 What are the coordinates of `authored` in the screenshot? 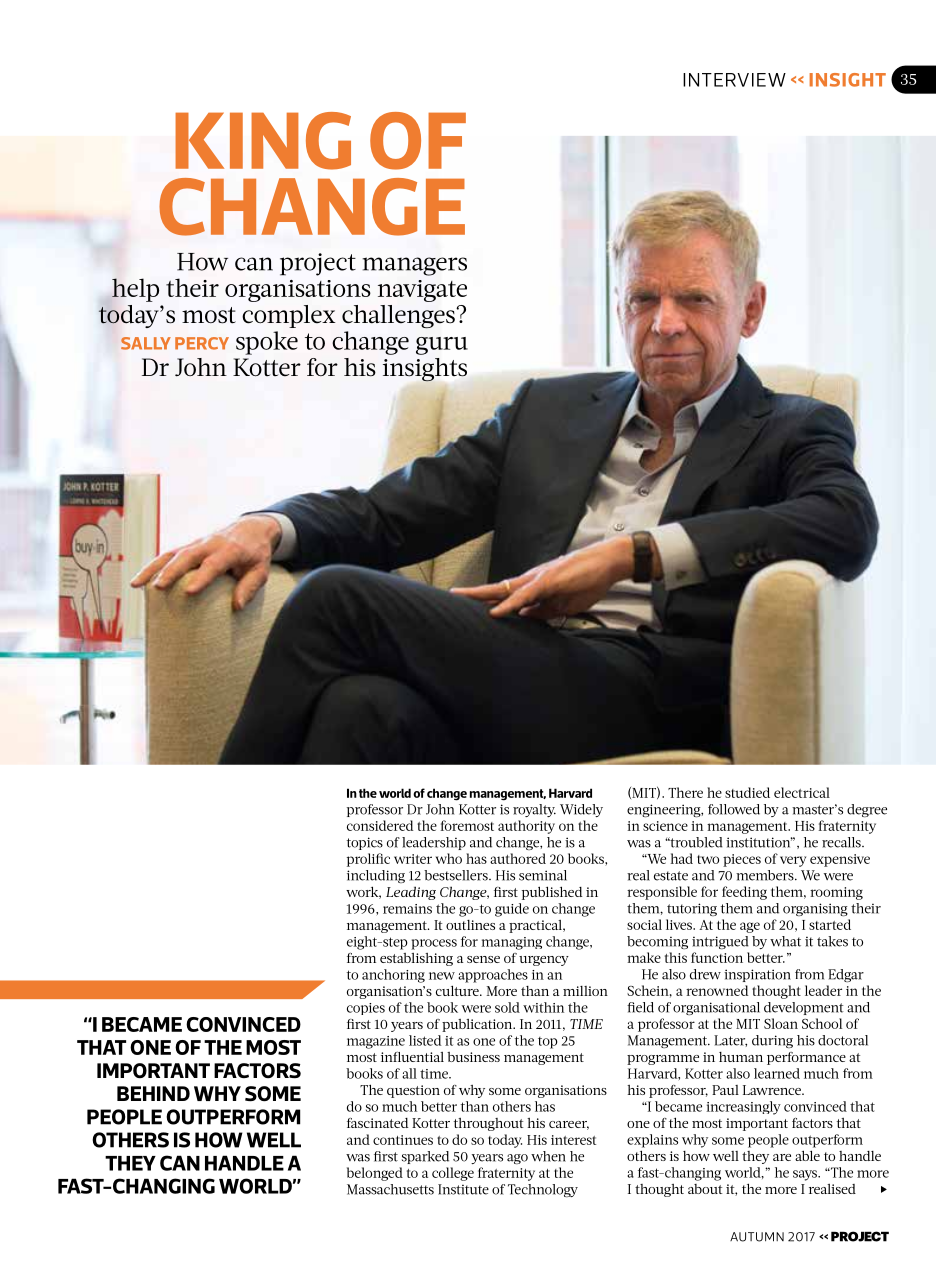 It's located at (518, 858).
